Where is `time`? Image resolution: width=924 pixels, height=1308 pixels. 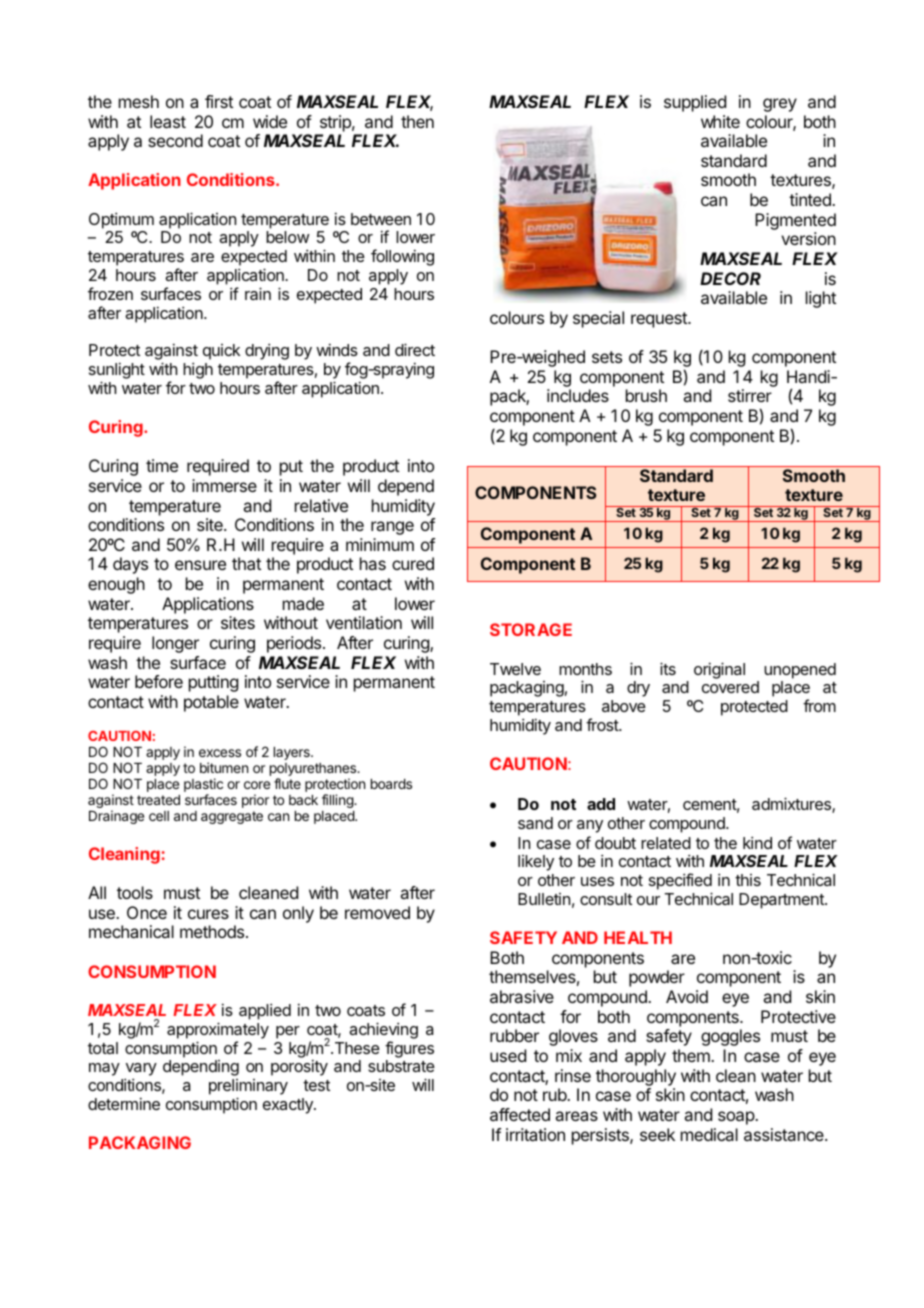 time is located at coordinates (162, 465).
